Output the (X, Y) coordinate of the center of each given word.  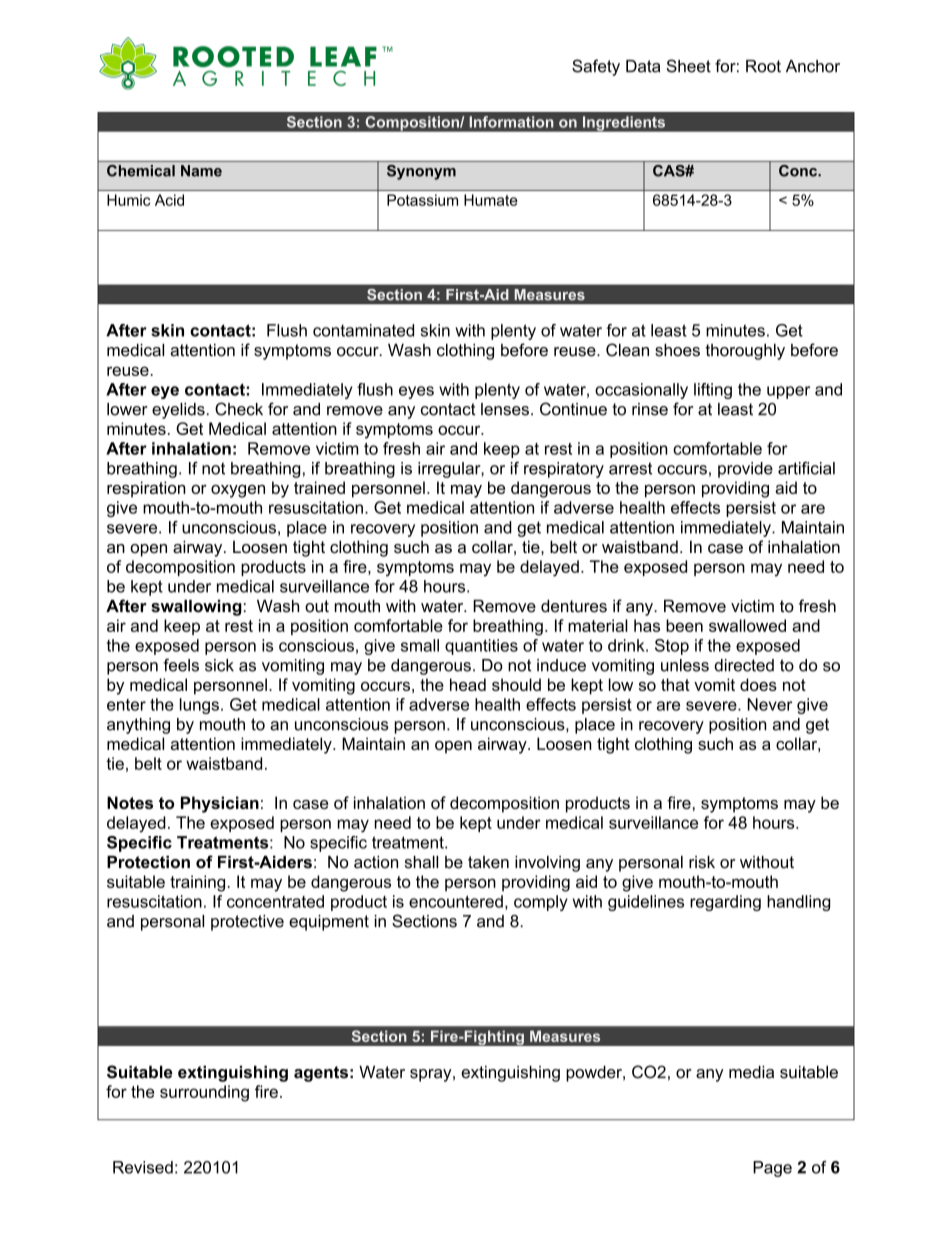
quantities (481, 647)
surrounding (204, 1093)
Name (201, 171)
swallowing (196, 608)
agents (321, 1074)
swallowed (747, 625)
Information (511, 122)
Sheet (688, 66)
